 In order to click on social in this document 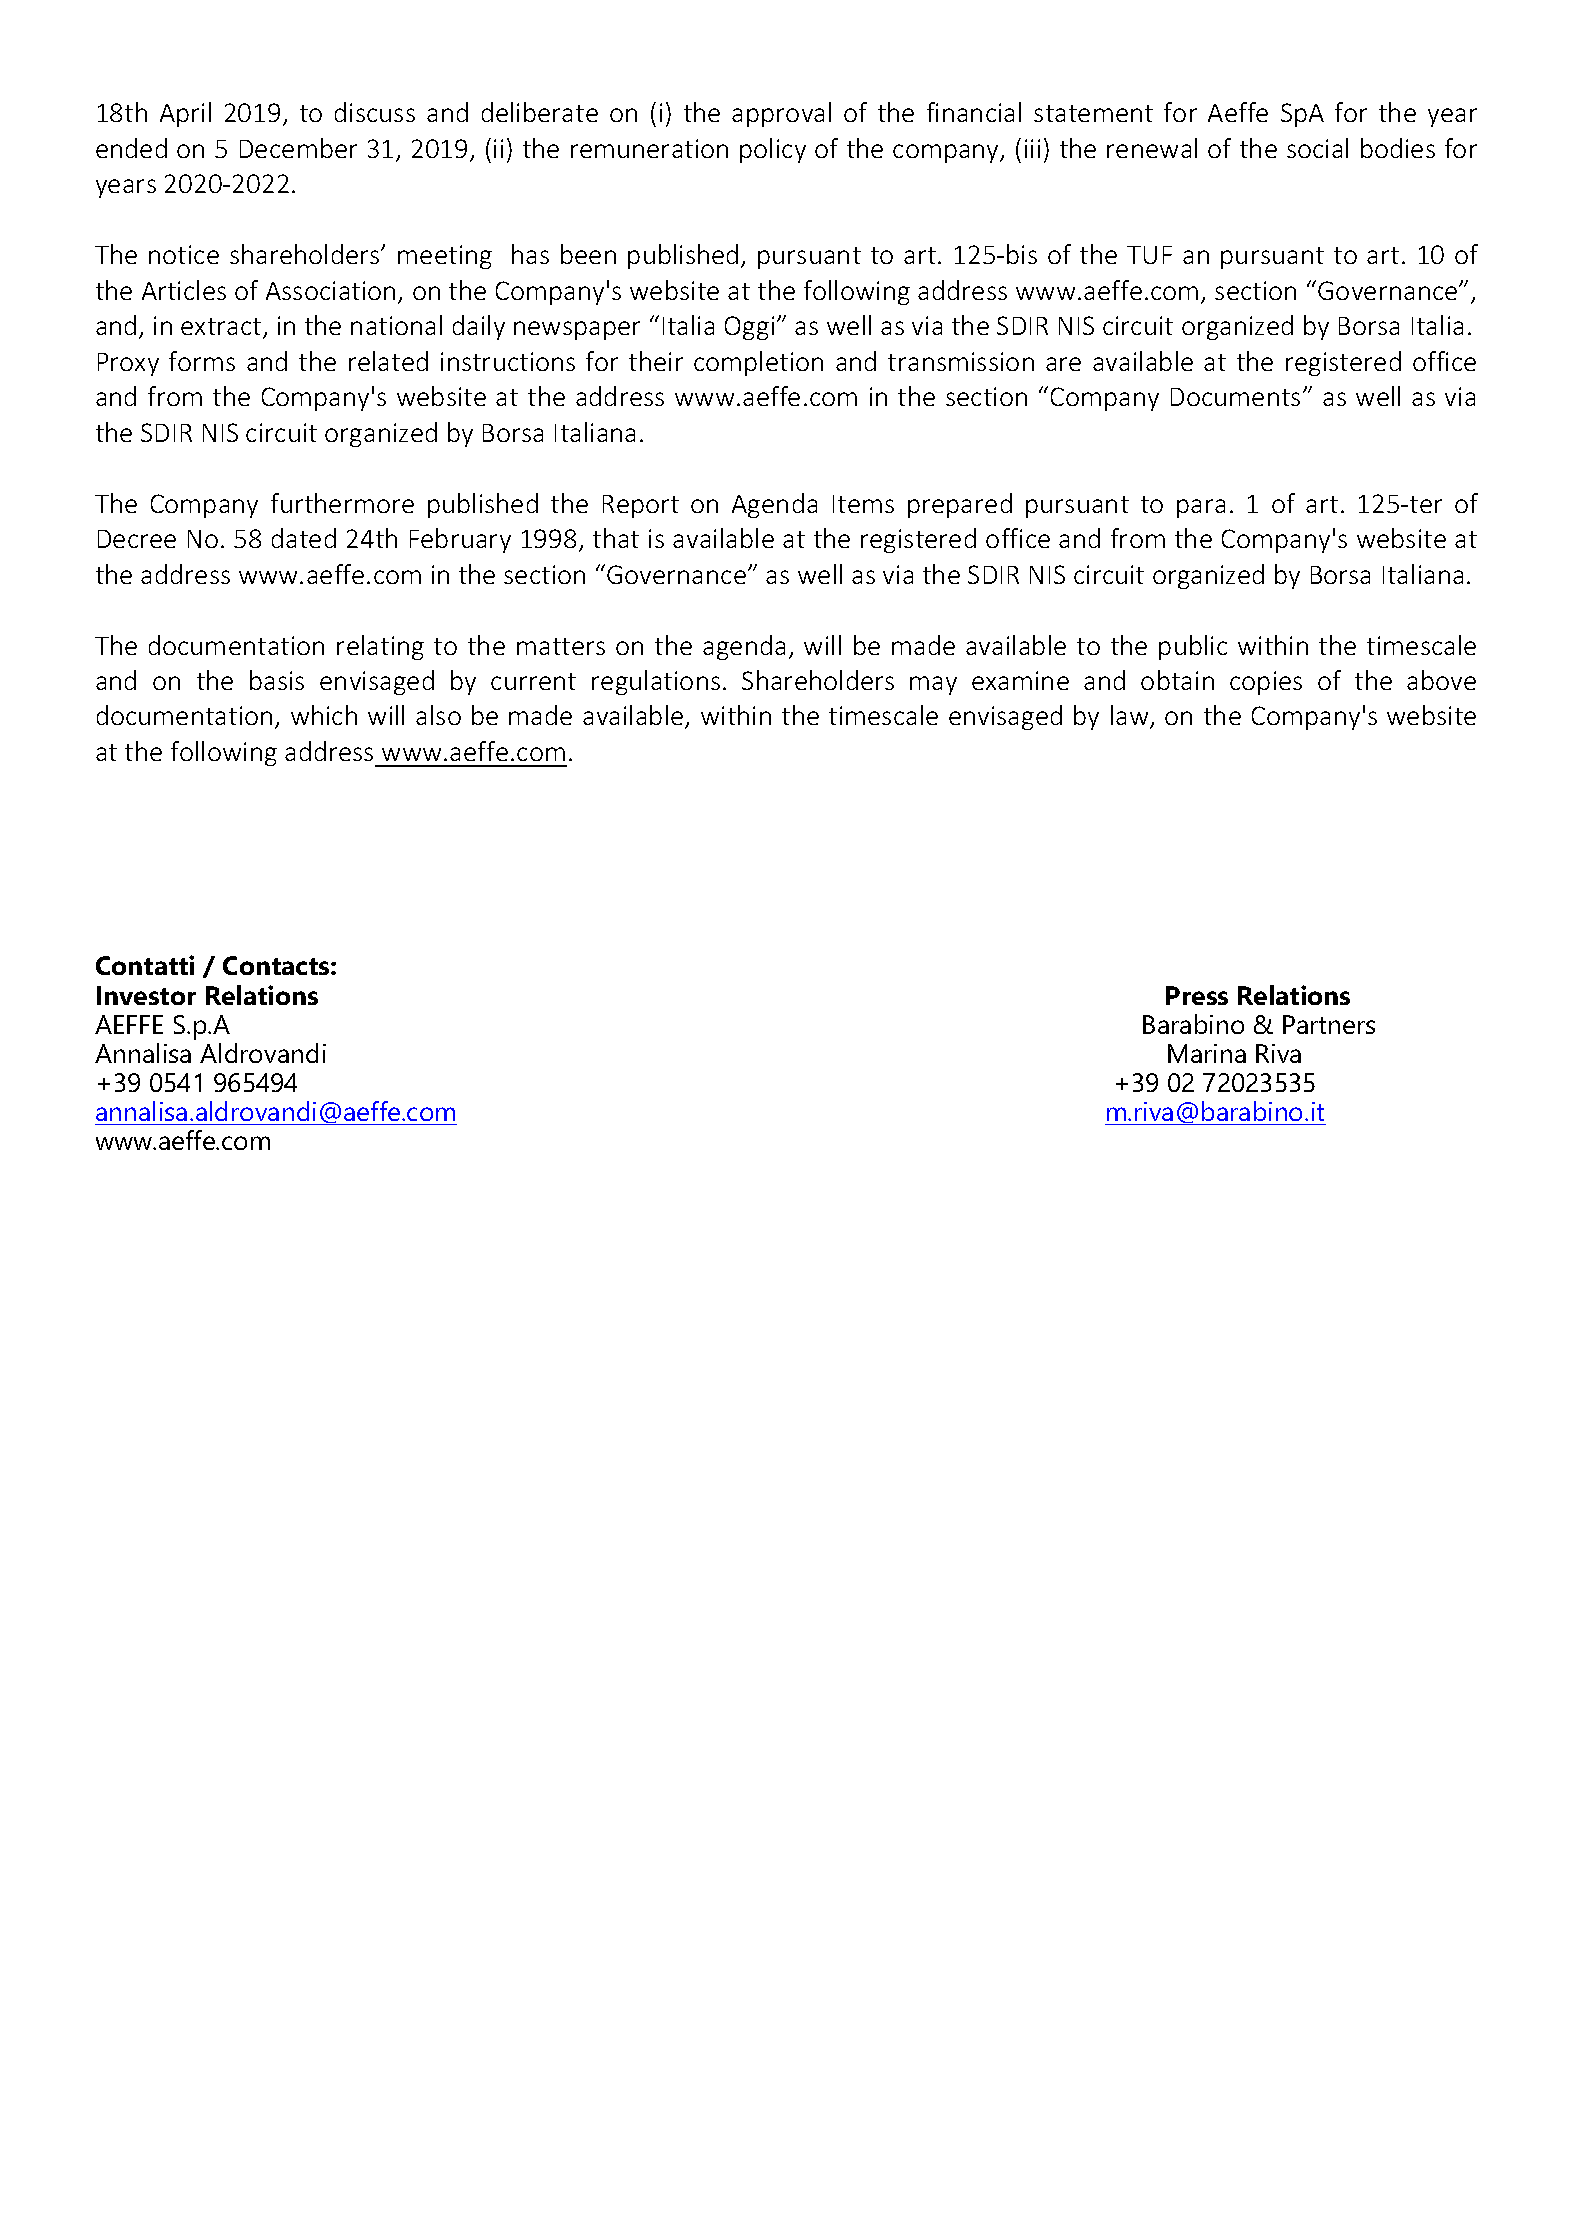, I will do `click(1317, 148)`.
